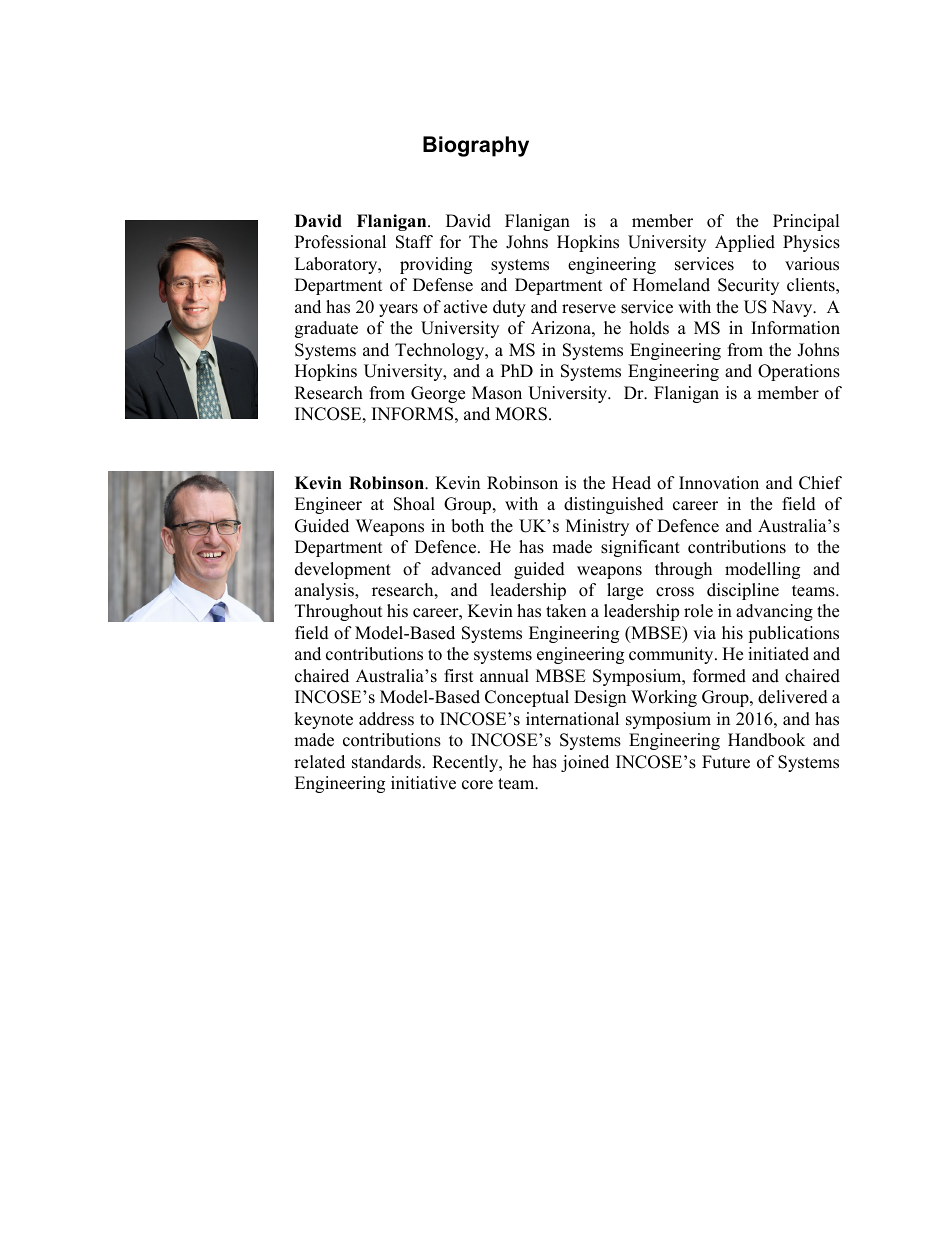  What do you see at coordinates (631, 483) in the document?
I see `Head` at bounding box center [631, 483].
